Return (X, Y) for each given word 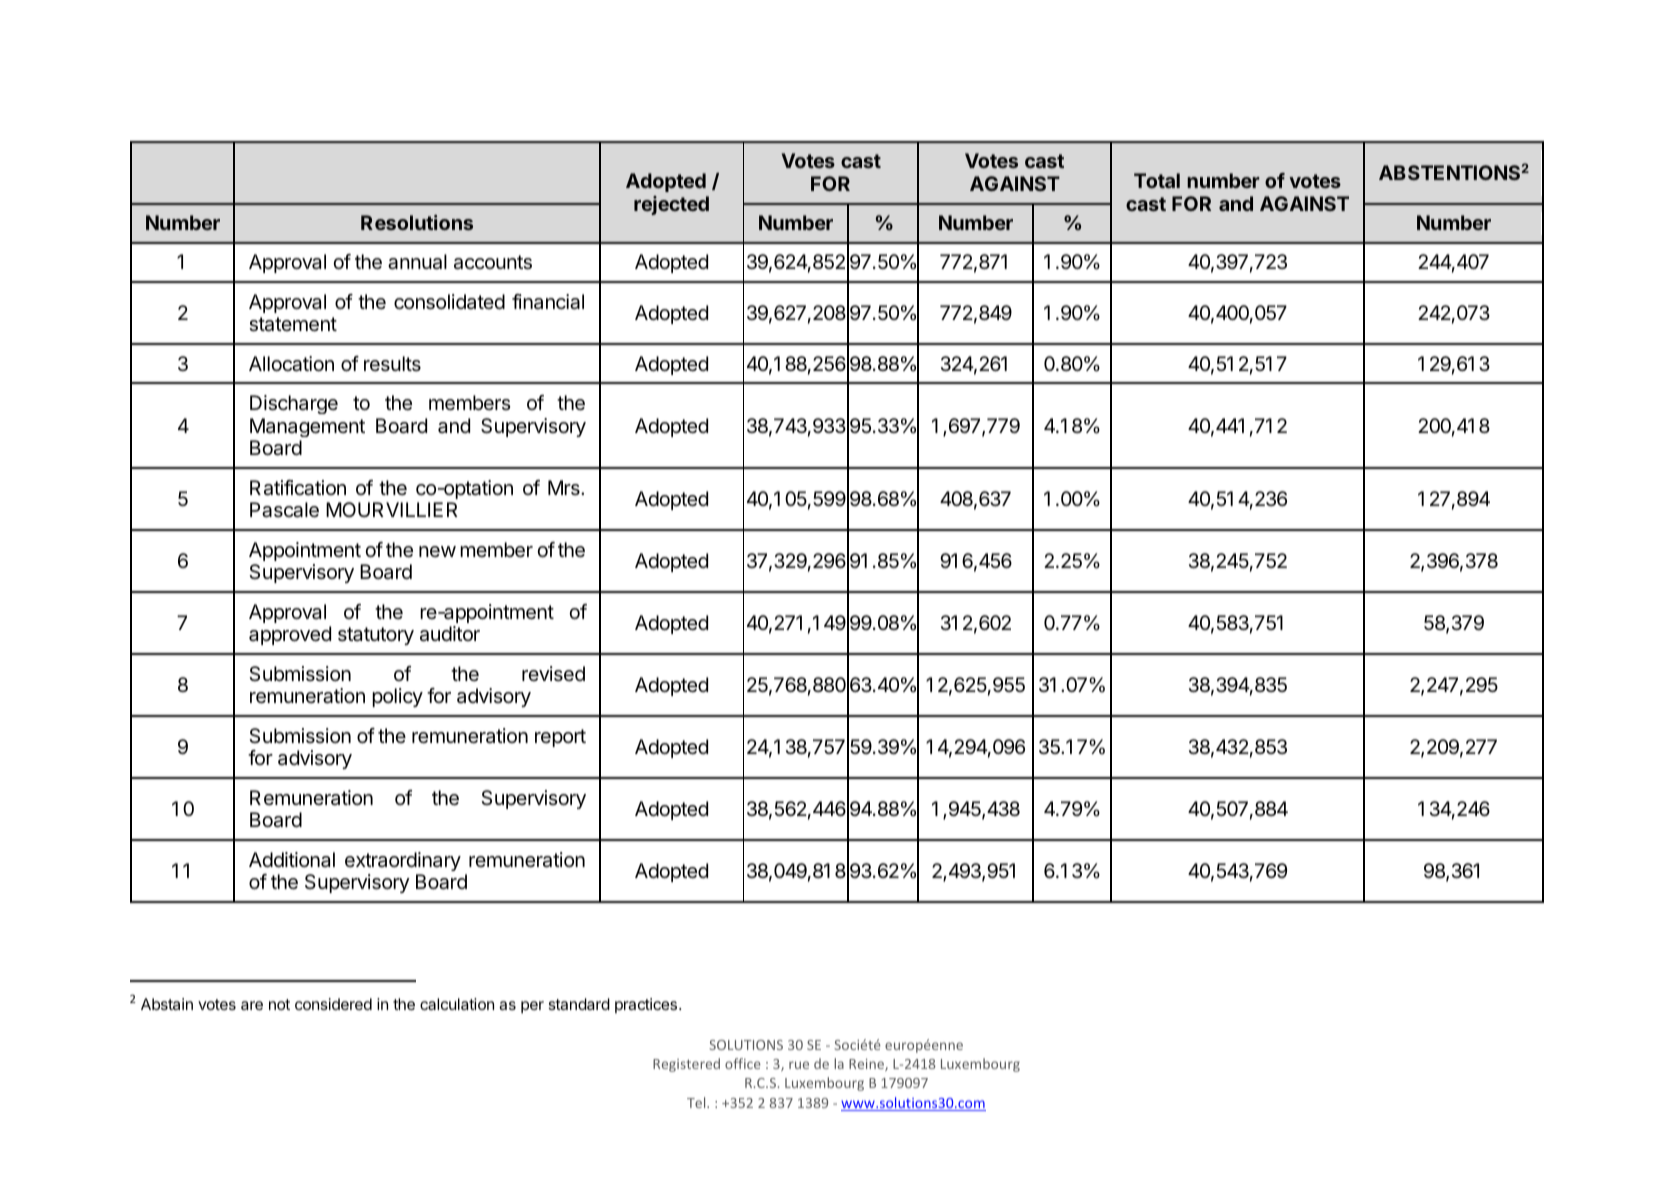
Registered (686, 1065)
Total (1157, 180)
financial (548, 302)
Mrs (565, 487)
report (560, 738)
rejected (671, 205)
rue (799, 1065)
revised (553, 673)
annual (417, 262)
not (279, 1004)
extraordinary (403, 861)
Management (307, 427)
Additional (292, 860)
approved (290, 635)
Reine (867, 1065)
